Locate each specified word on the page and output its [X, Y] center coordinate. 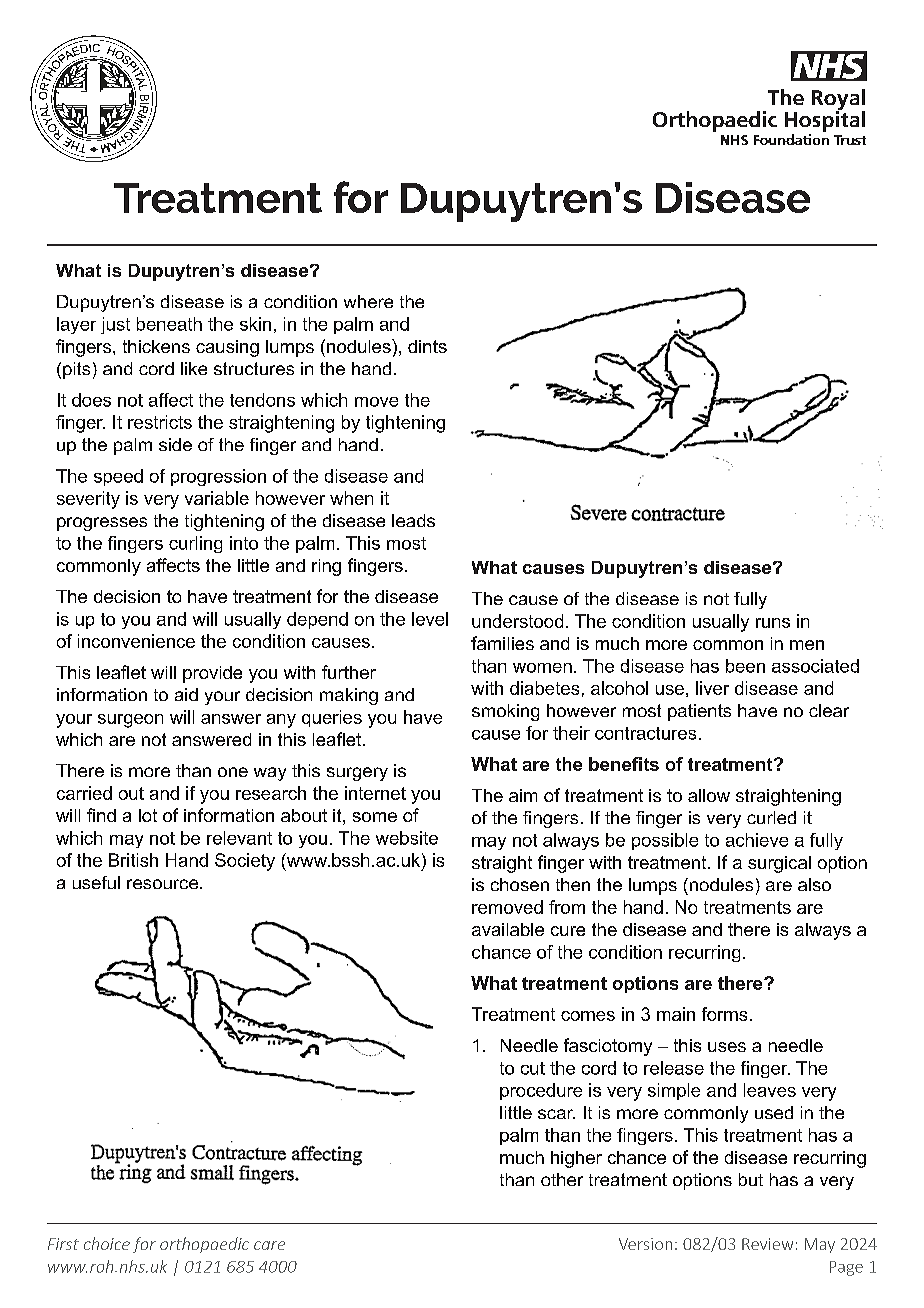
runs [773, 623]
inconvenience [136, 641]
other [562, 1179]
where [368, 301]
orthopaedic [204, 1245]
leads [413, 520]
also [814, 884]
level [430, 619]
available [508, 929]
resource [162, 884]
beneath [169, 324]
